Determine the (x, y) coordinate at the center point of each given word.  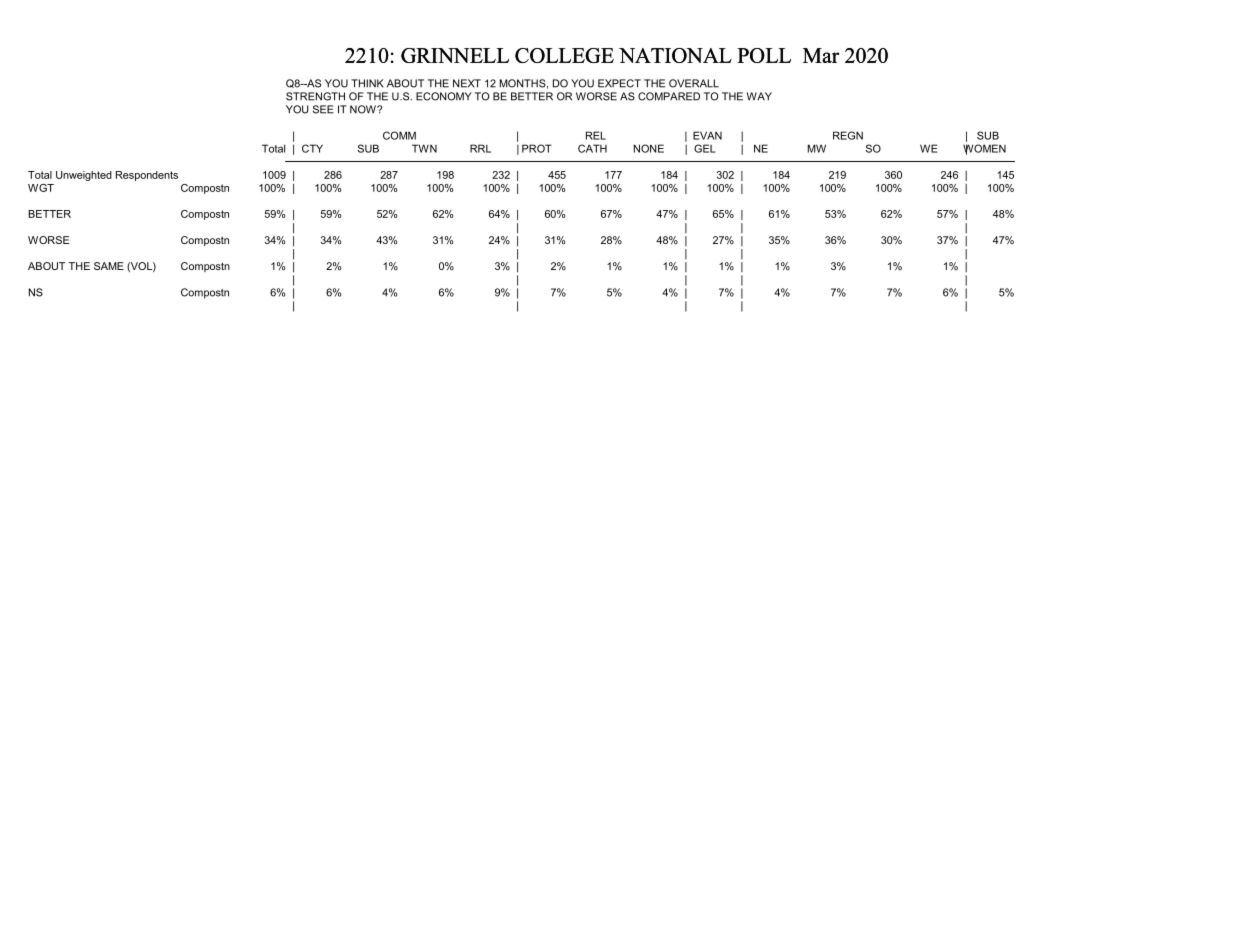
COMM (399, 135)
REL (596, 135)
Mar (821, 55)
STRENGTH (315, 96)
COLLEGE (564, 55)
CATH (592, 148)
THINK (367, 83)
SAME (109, 266)
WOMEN (984, 149)
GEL (705, 148)
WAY (759, 96)
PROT (537, 148)
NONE (649, 148)
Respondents (147, 176)
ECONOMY (444, 96)
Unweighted (84, 176)
